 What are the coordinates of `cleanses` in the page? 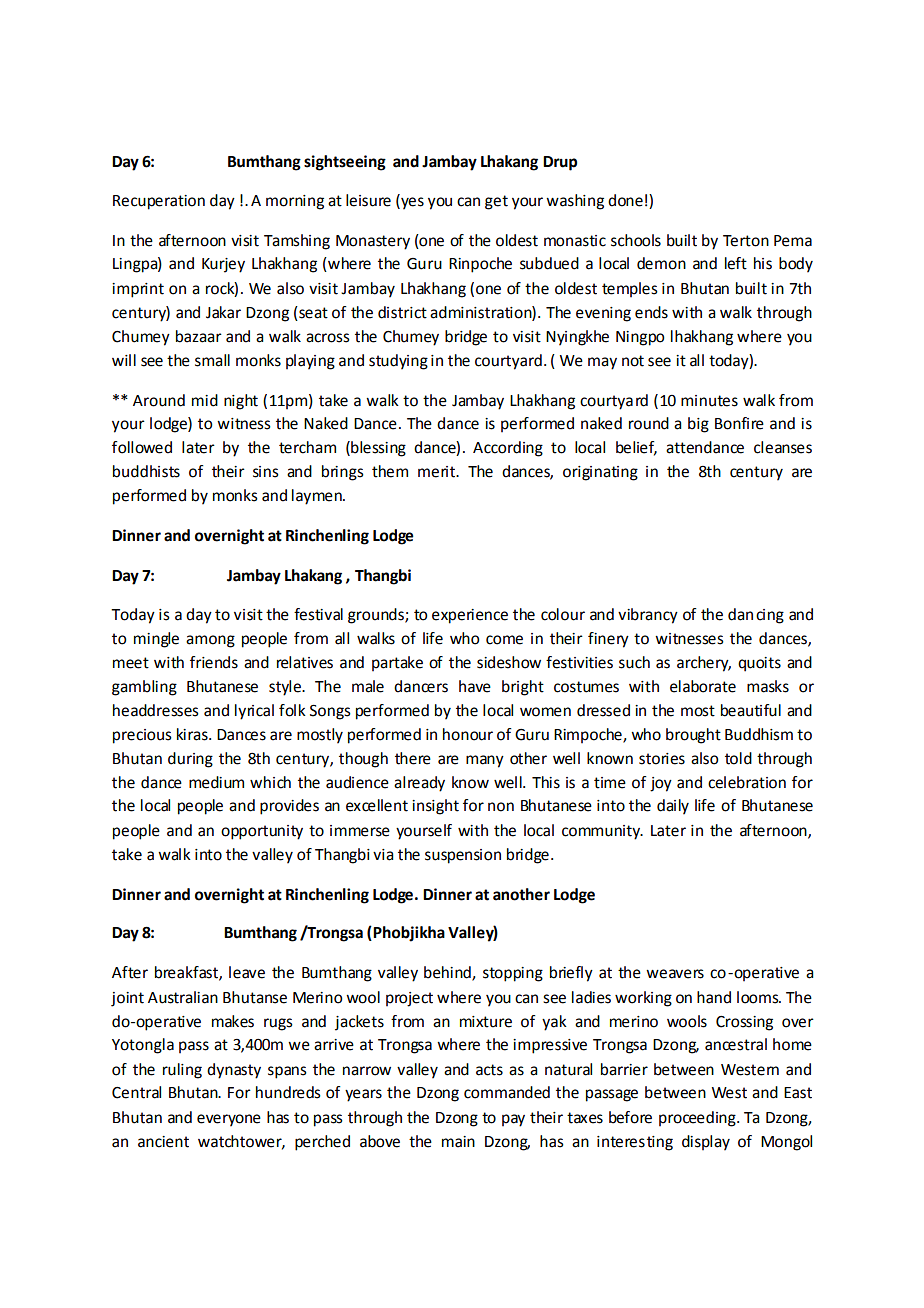 It's located at (783, 447).
